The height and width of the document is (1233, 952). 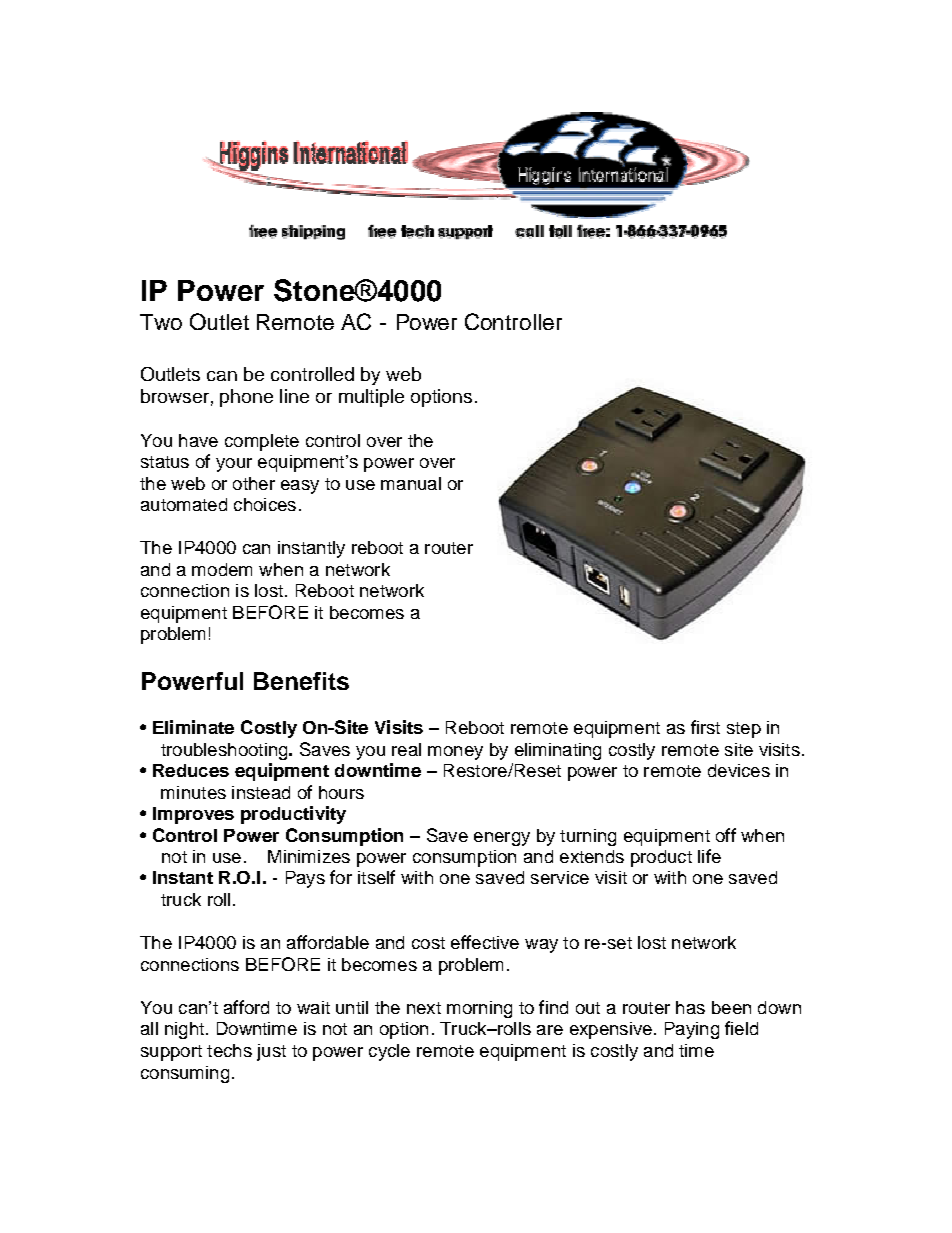 I want to click on modem, so click(x=222, y=569).
